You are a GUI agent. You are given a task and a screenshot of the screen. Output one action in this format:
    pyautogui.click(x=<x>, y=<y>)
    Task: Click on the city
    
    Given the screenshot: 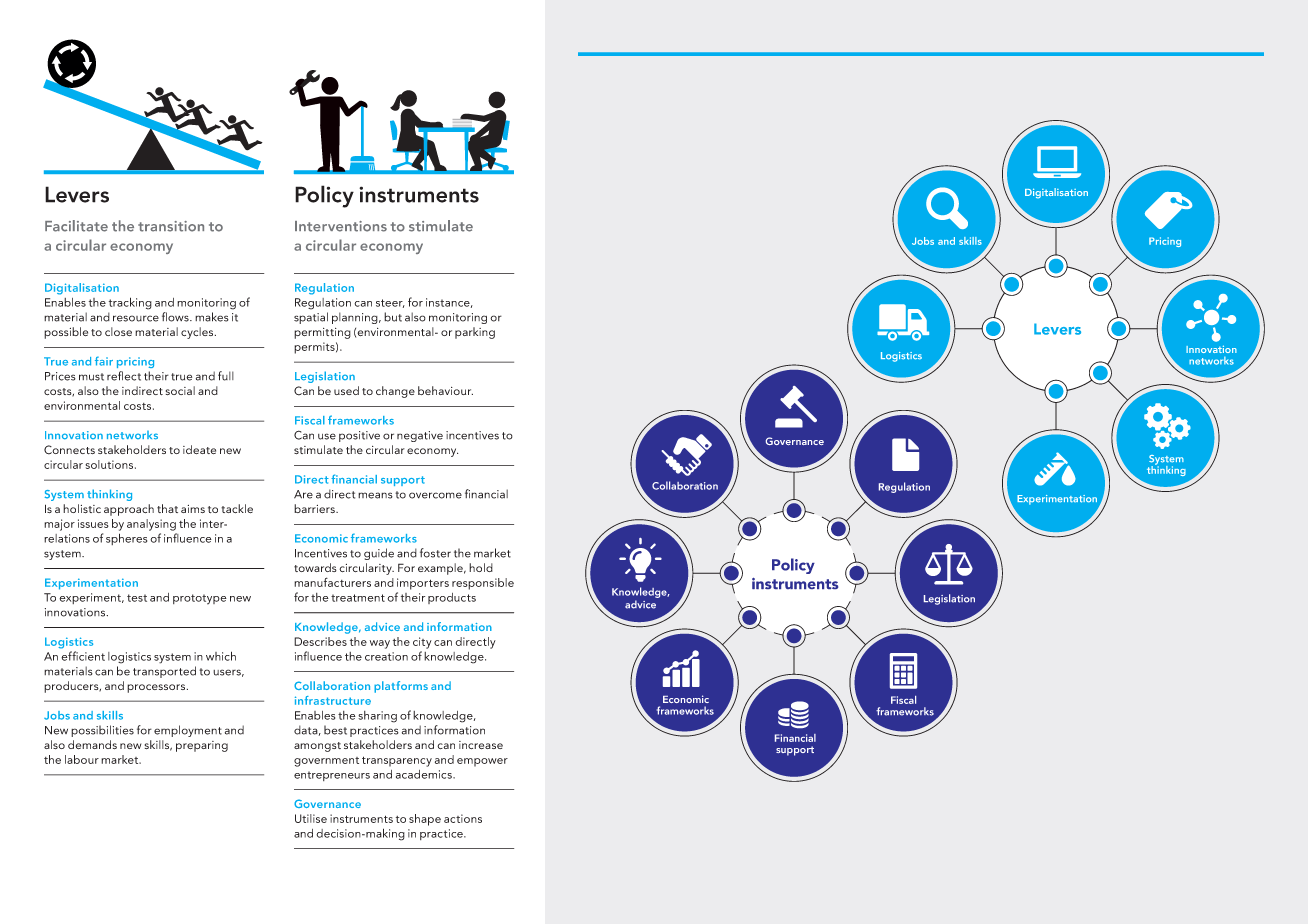 What is the action you would take?
    pyautogui.click(x=422, y=643)
